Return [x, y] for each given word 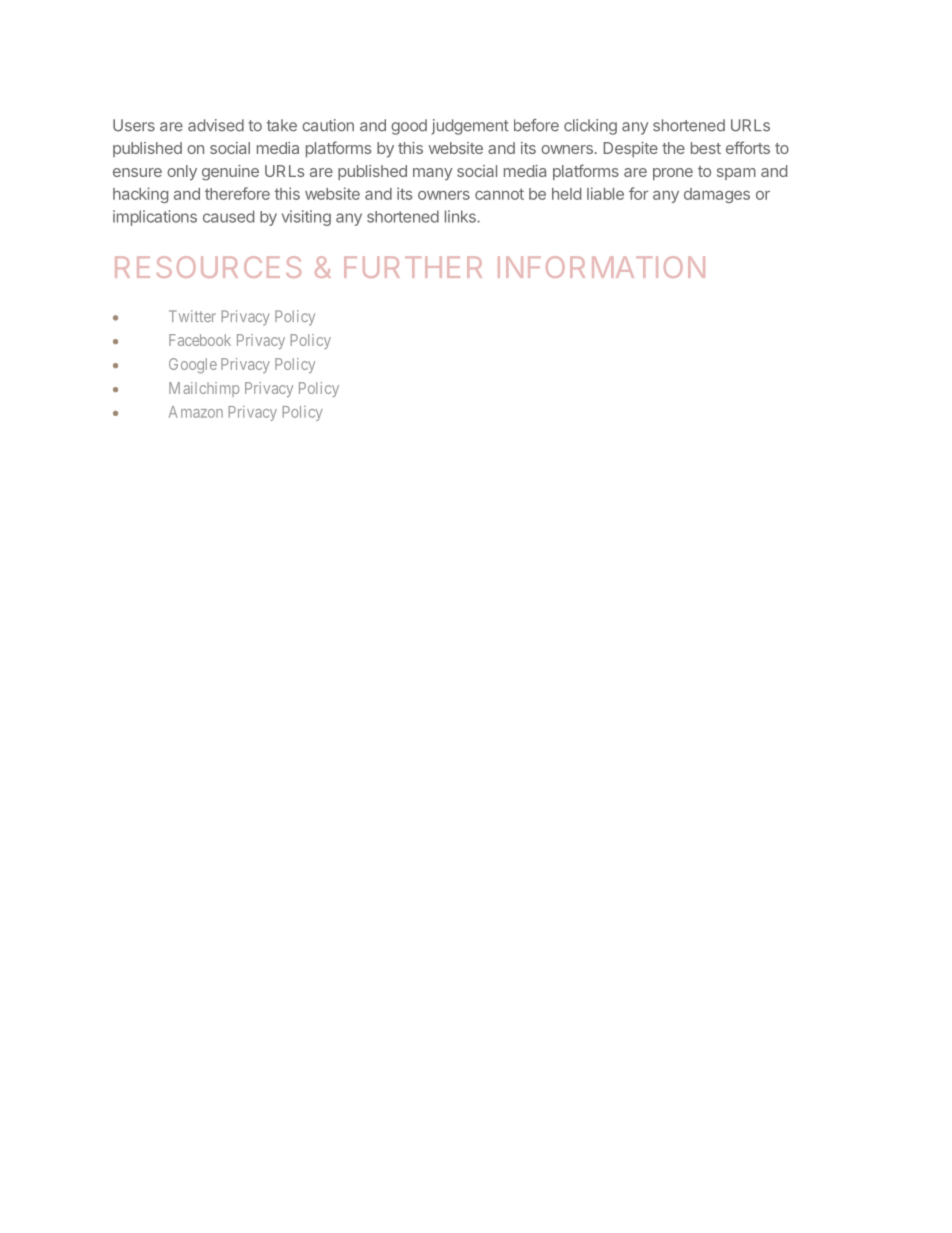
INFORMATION [601, 267]
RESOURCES [208, 267]
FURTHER [413, 267]
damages [717, 195]
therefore [237, 193]
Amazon [196, 412]
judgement [470, 127]
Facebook [200, 340]
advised [216, 125]
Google [193, 366]
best [706, 148]
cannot [499, 194]
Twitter [192, 316]
